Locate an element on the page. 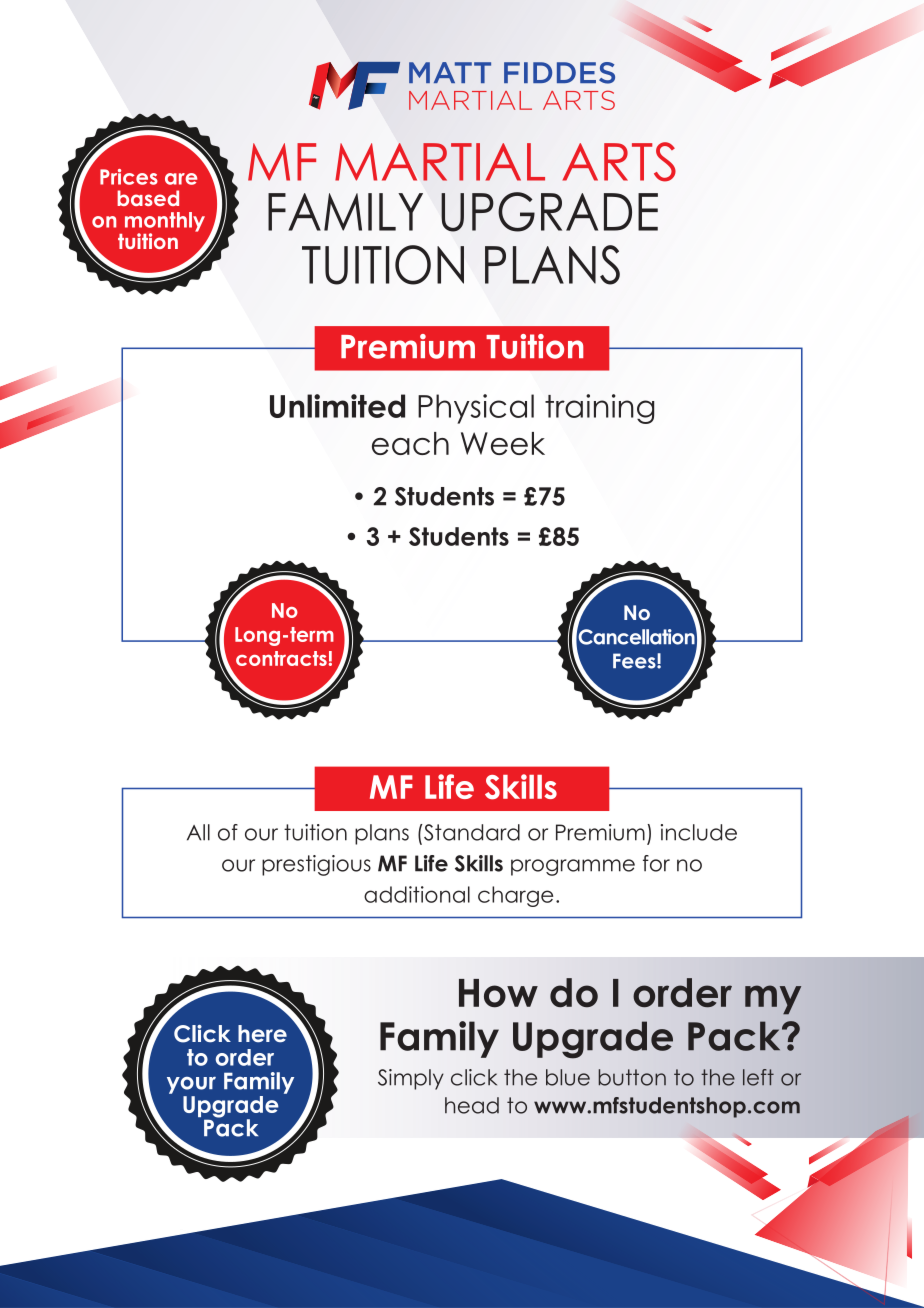 This image has width=924, height=1308. for is located at coordinates (656, 863).
